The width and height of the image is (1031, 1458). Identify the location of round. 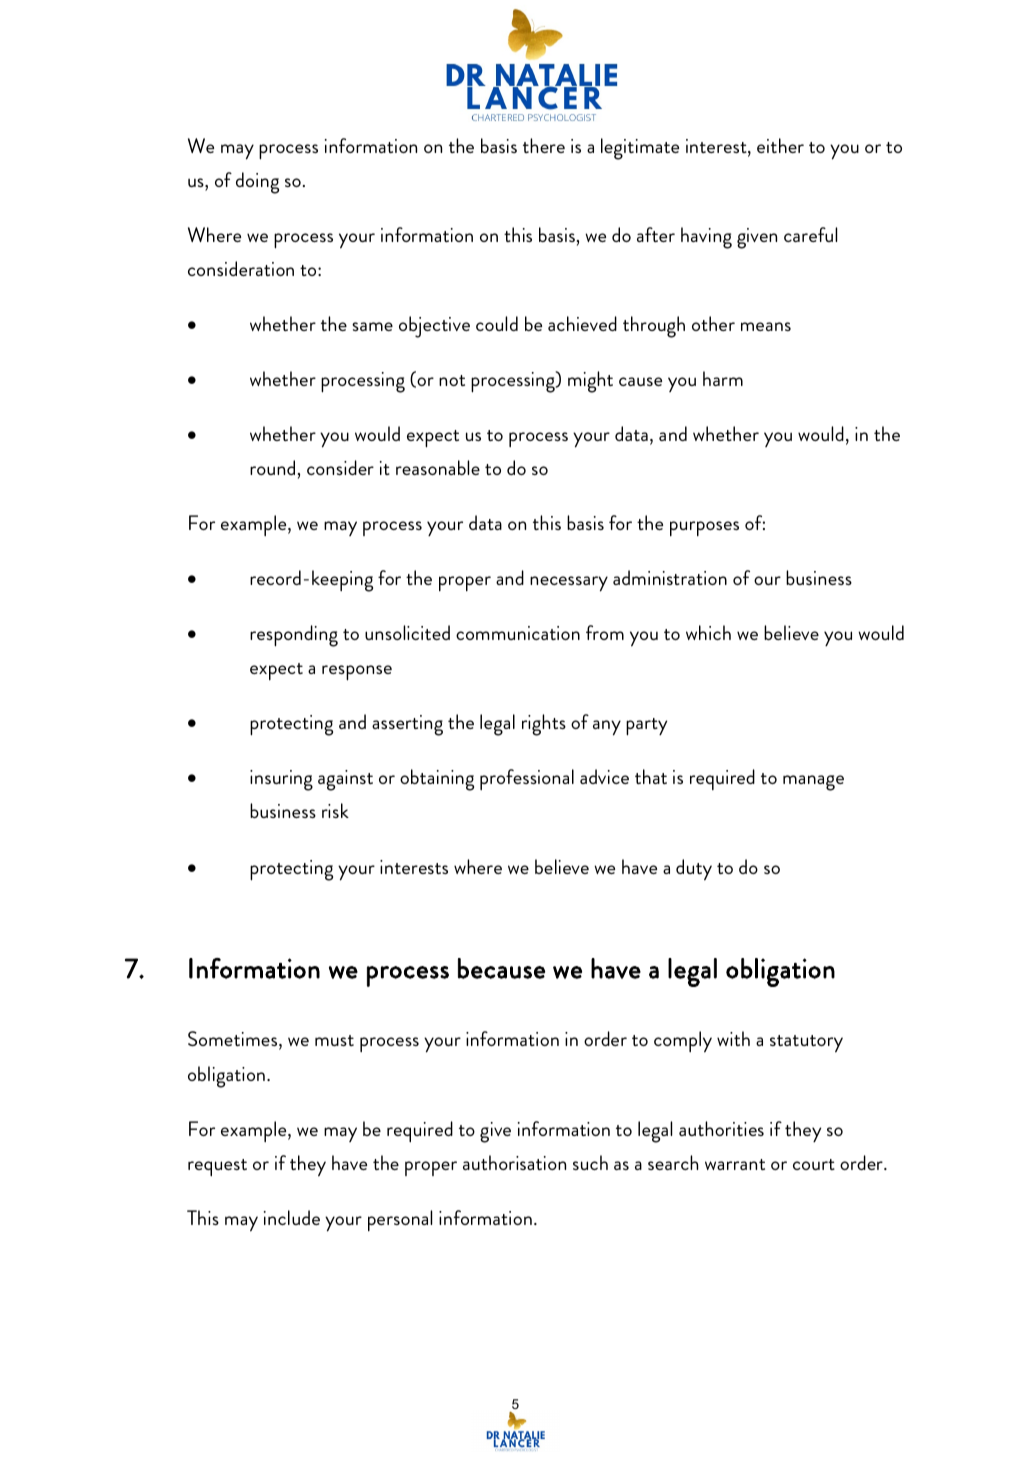
(272, 467).
